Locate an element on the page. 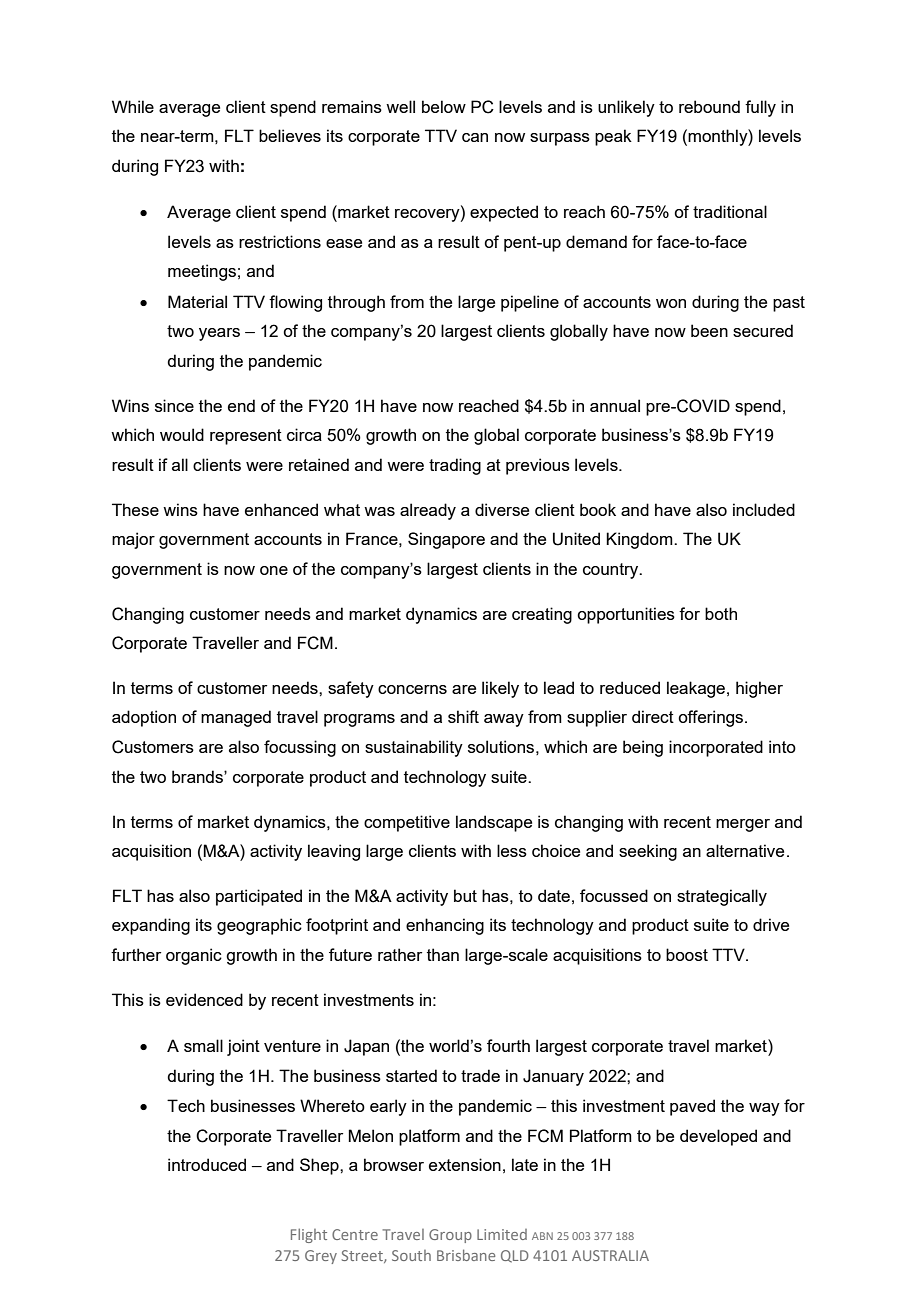  introduced is located at coordinates (207, 1164).
